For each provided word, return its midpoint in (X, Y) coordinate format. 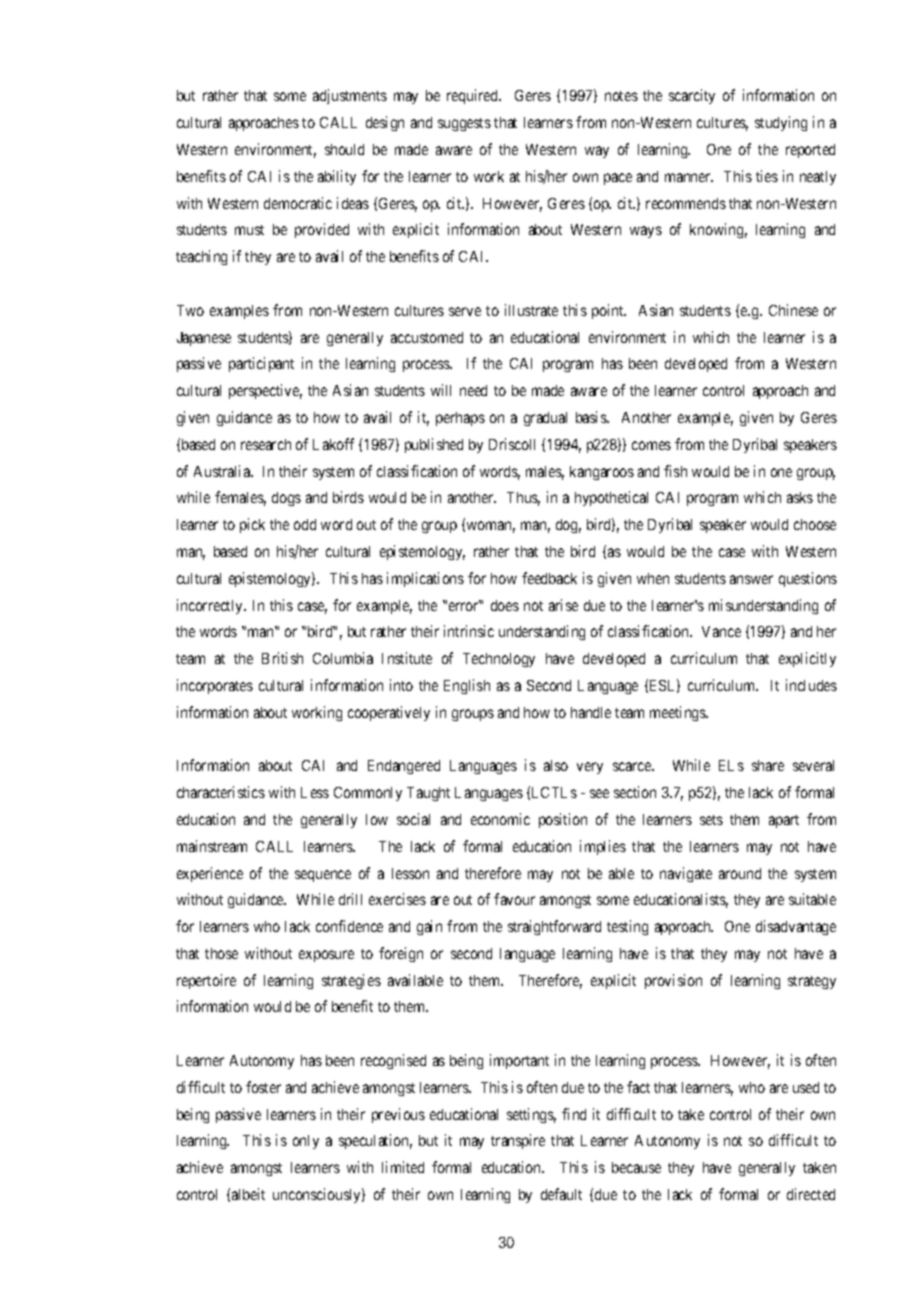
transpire (518, 1141)
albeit (248, 1194)
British (282, 658)
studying (781, 123)
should (344, 149)
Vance (721, 631)
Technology (499, 660)
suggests (464, 124)
